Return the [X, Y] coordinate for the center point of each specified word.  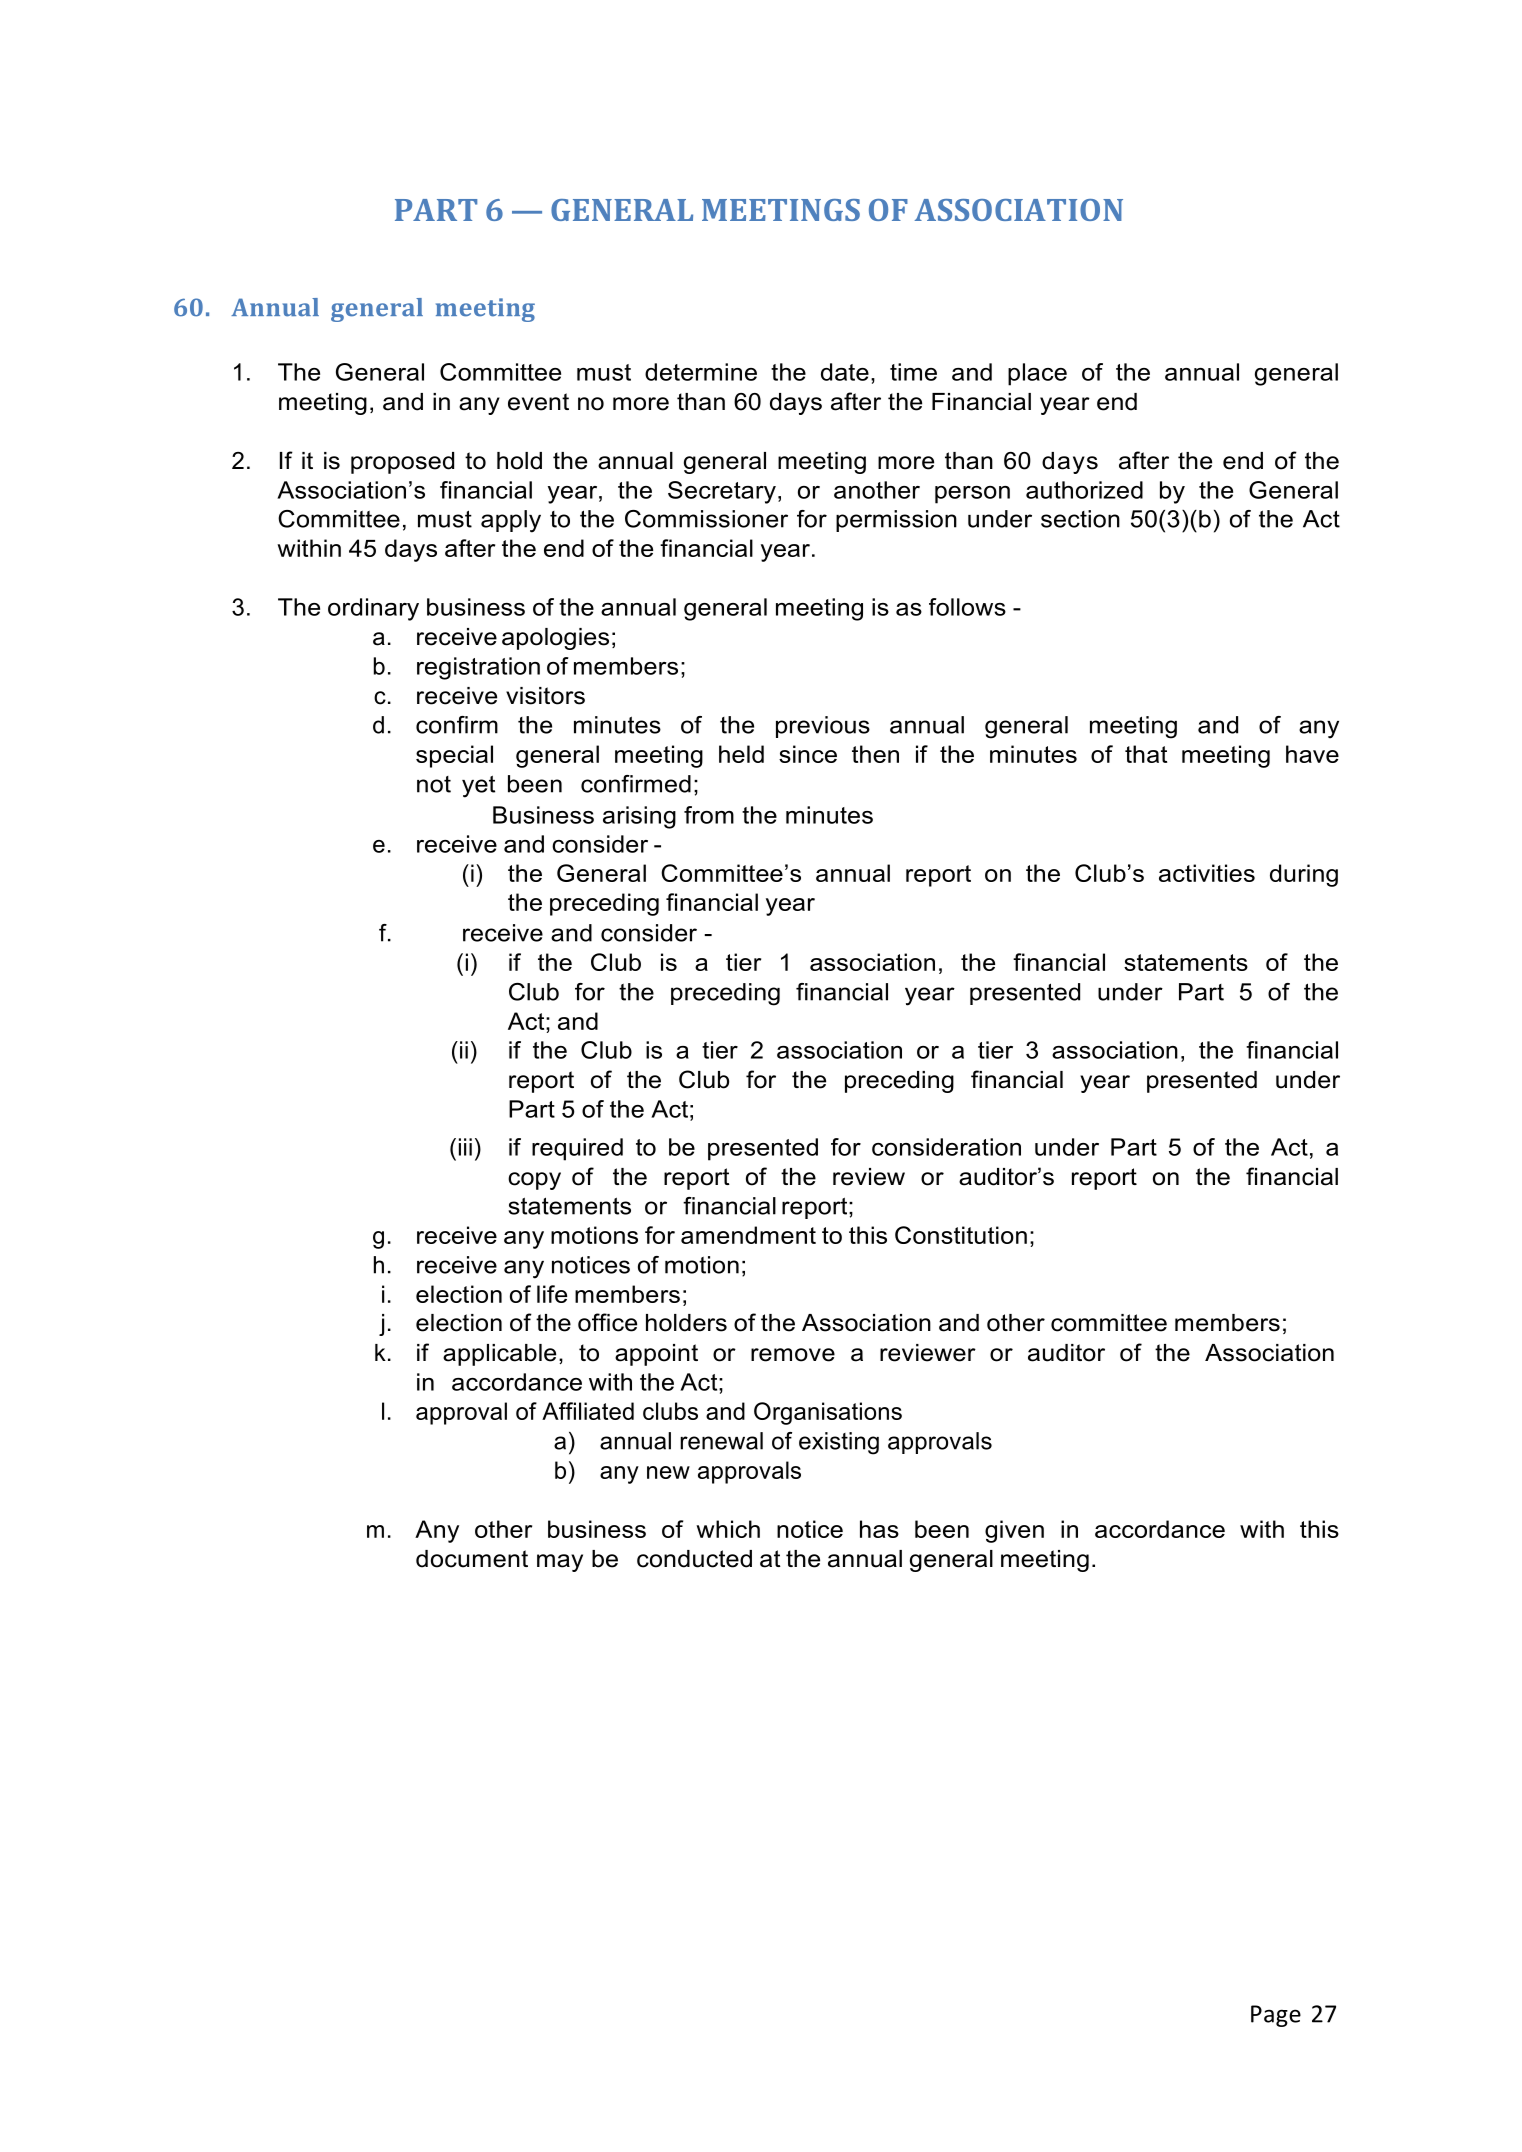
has [879, 1529]
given [1014, 1531]
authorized [1084, 490]
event [538, 402]
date [845, 372]
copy [534, 1181]
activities [1207, 873]
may [560, 1563]
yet [478, 786]
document [472, 1559]
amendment [748, 1235]
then [875, 754]
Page [1276, 2016]
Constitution [961, 1235]
